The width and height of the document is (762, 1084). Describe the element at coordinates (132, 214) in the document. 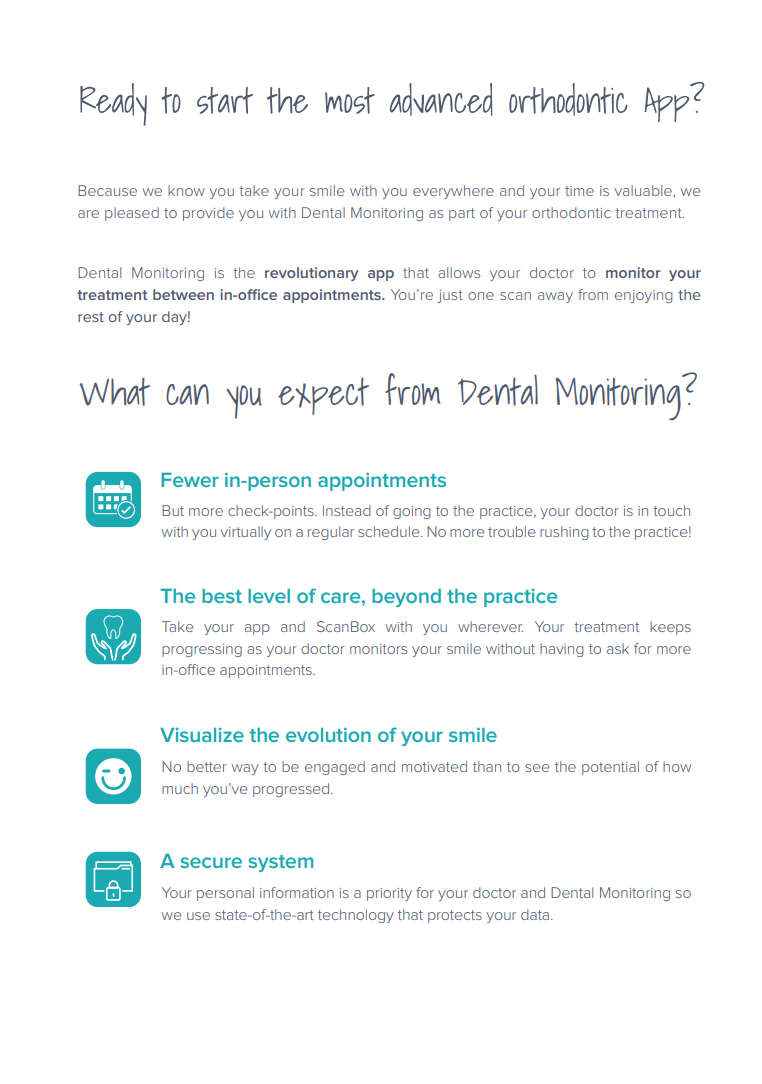

I see `pleased` at that location.
